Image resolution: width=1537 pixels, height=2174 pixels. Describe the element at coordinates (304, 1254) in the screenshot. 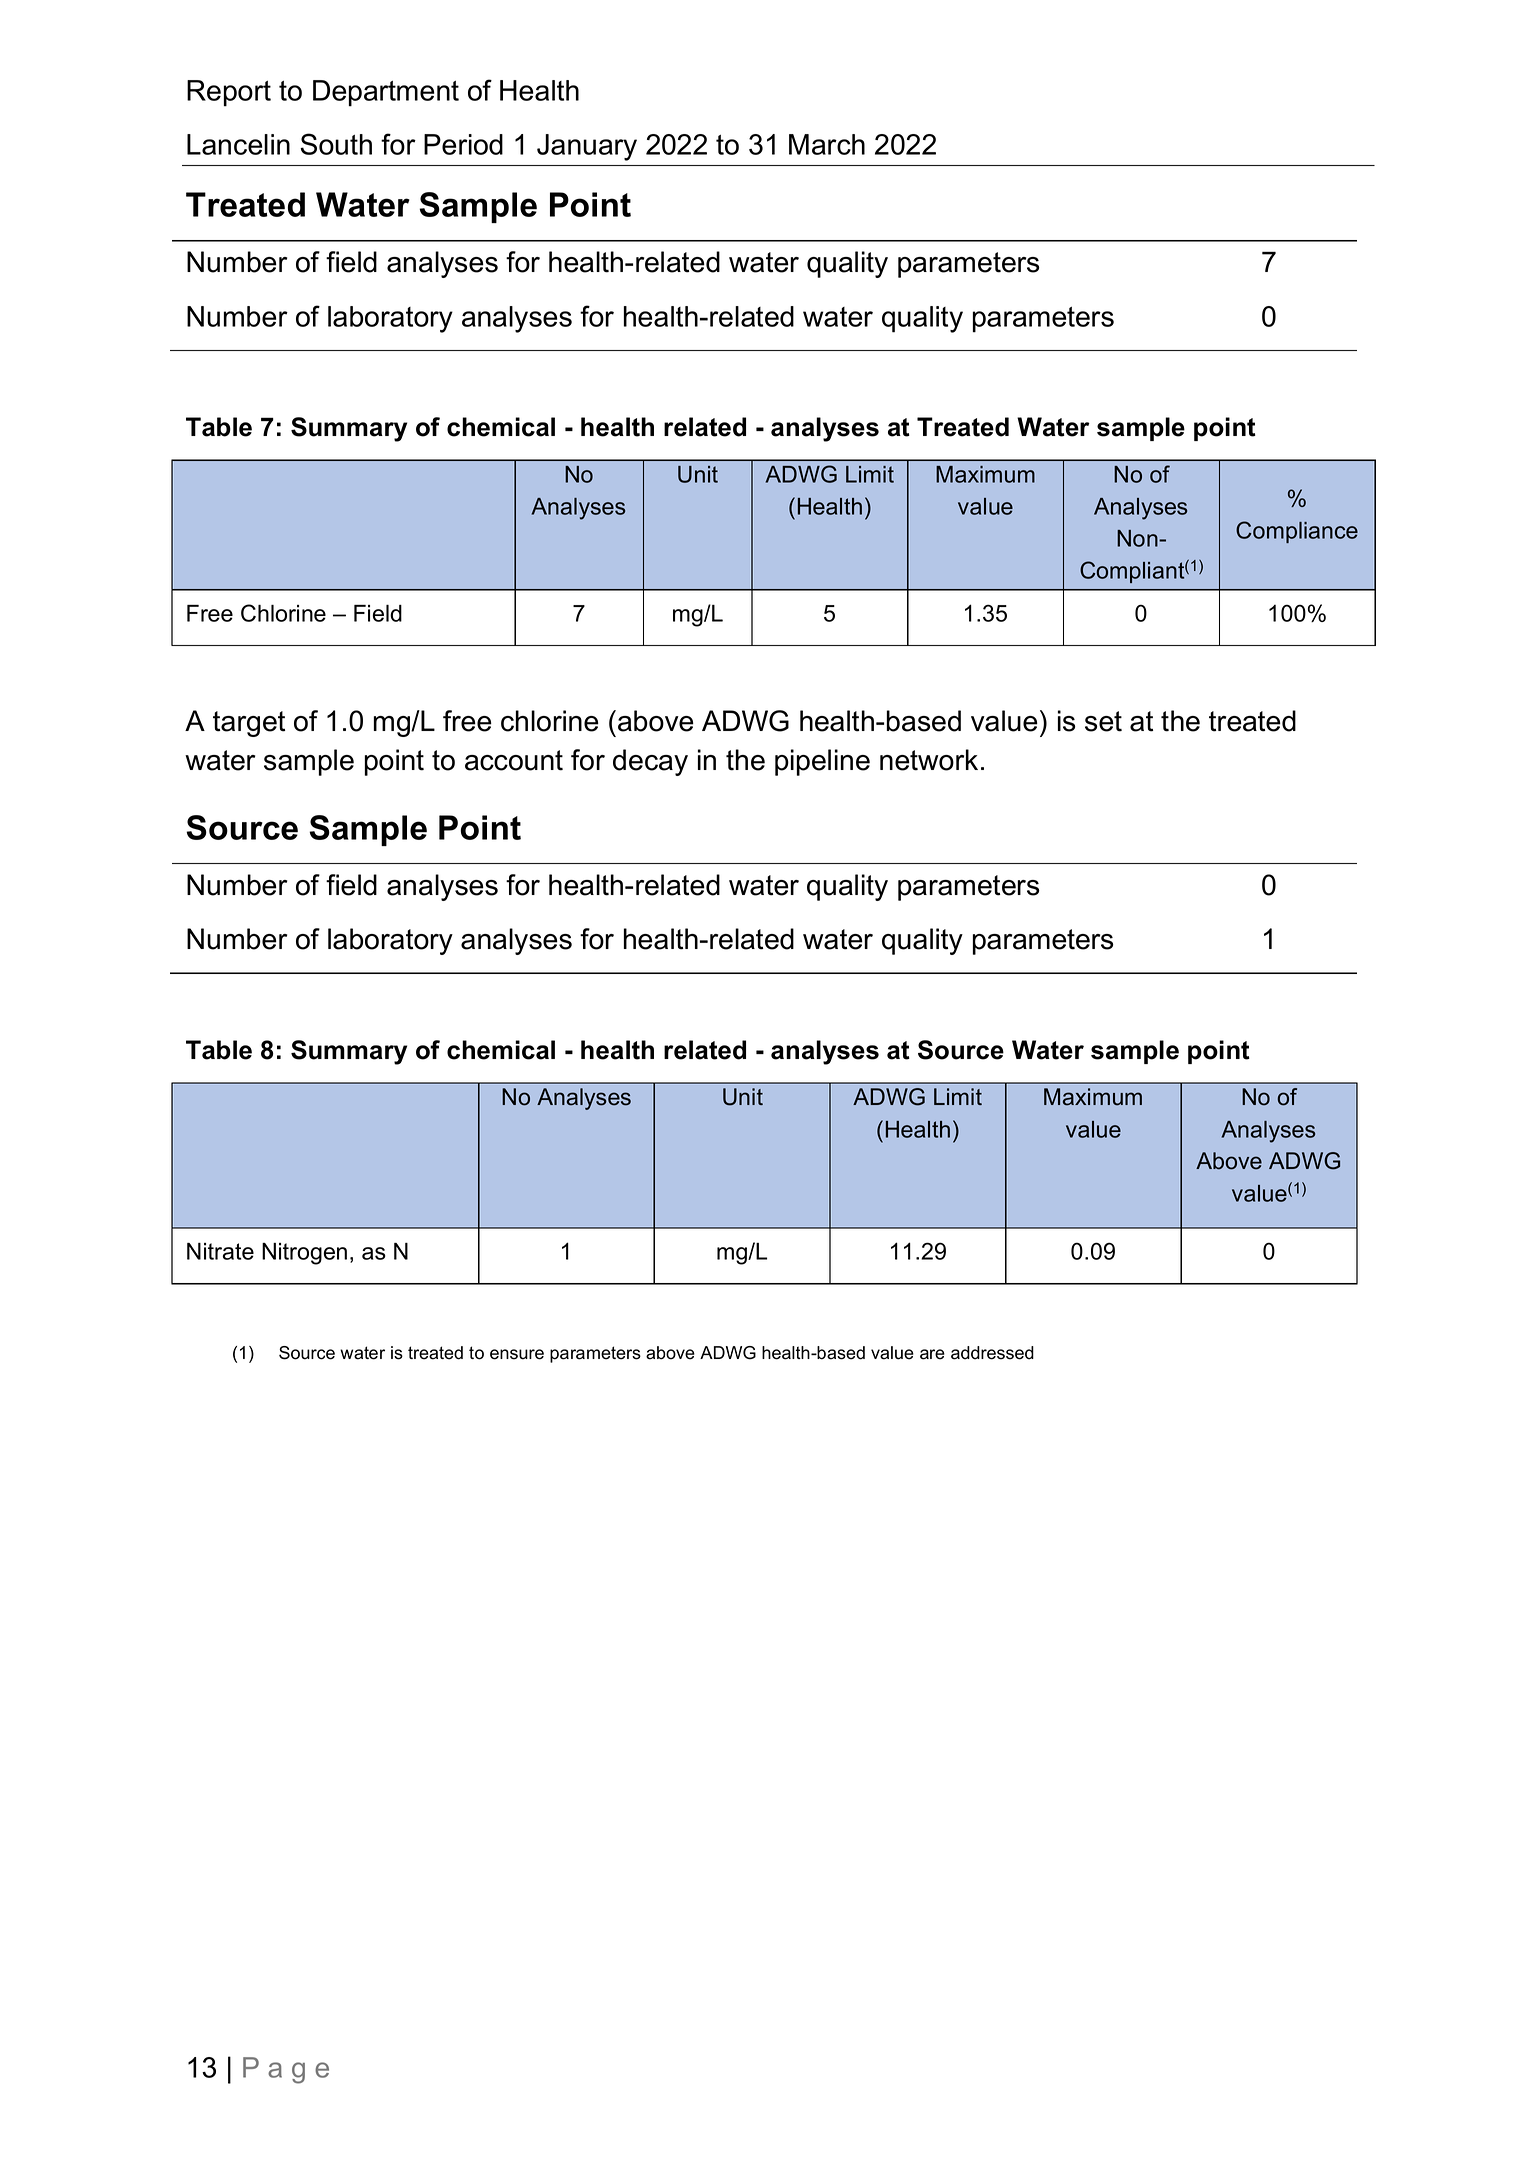

I see `Nitrogen` at that location.
